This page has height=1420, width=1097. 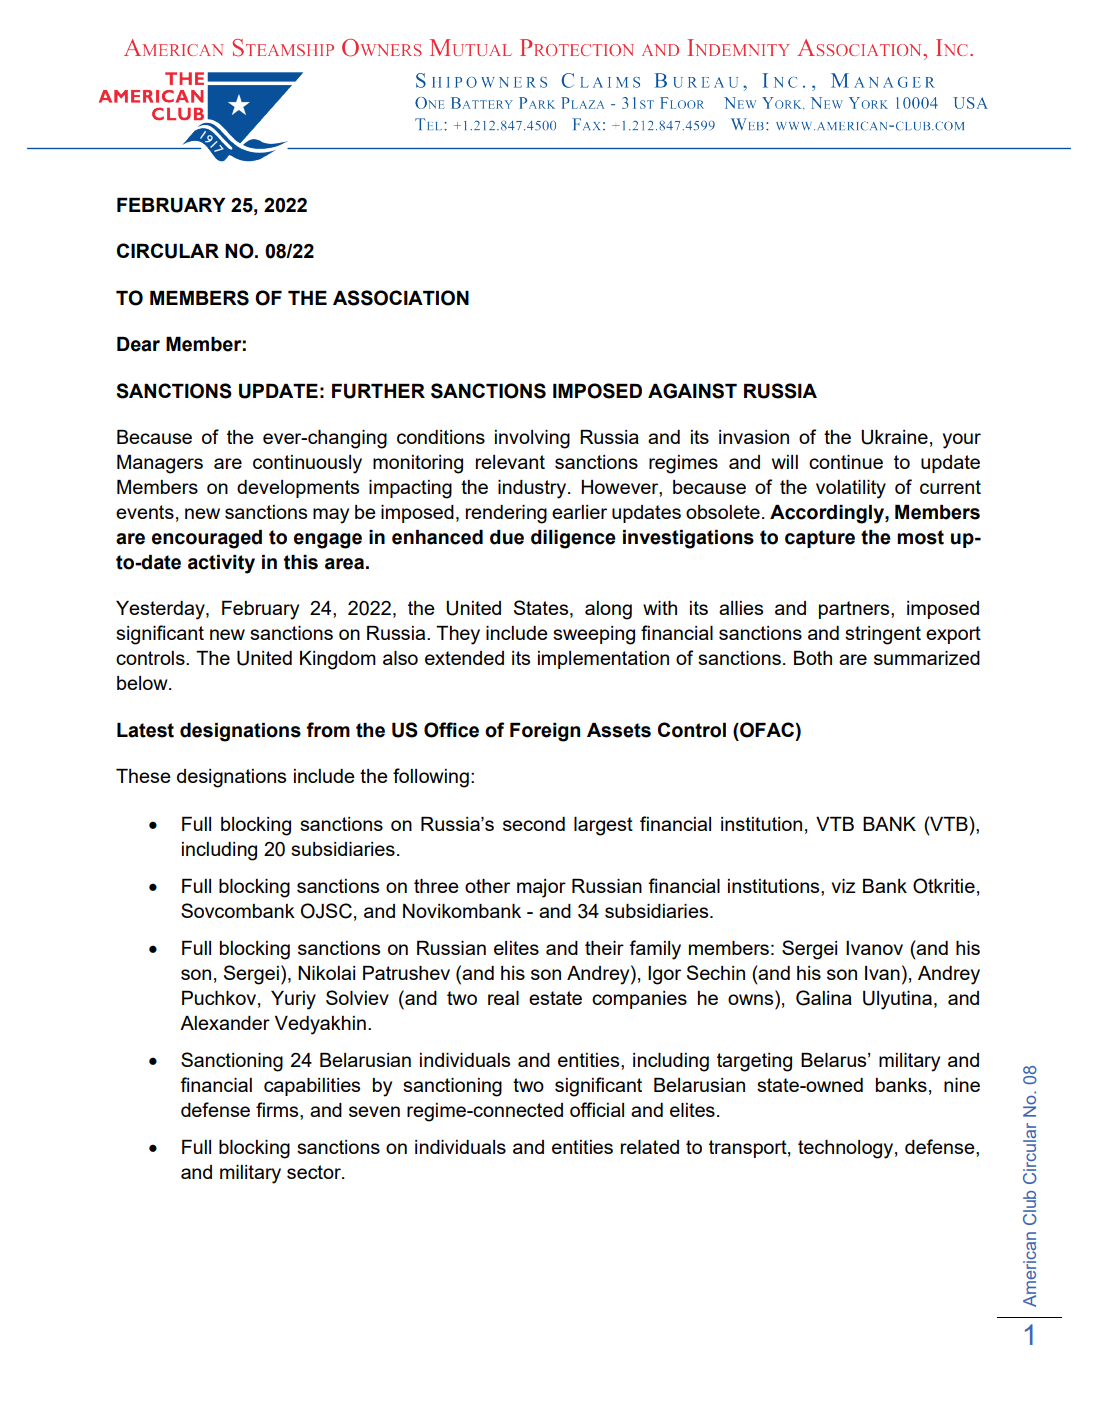 I want to click on Both, so click(x=813, y=658).
